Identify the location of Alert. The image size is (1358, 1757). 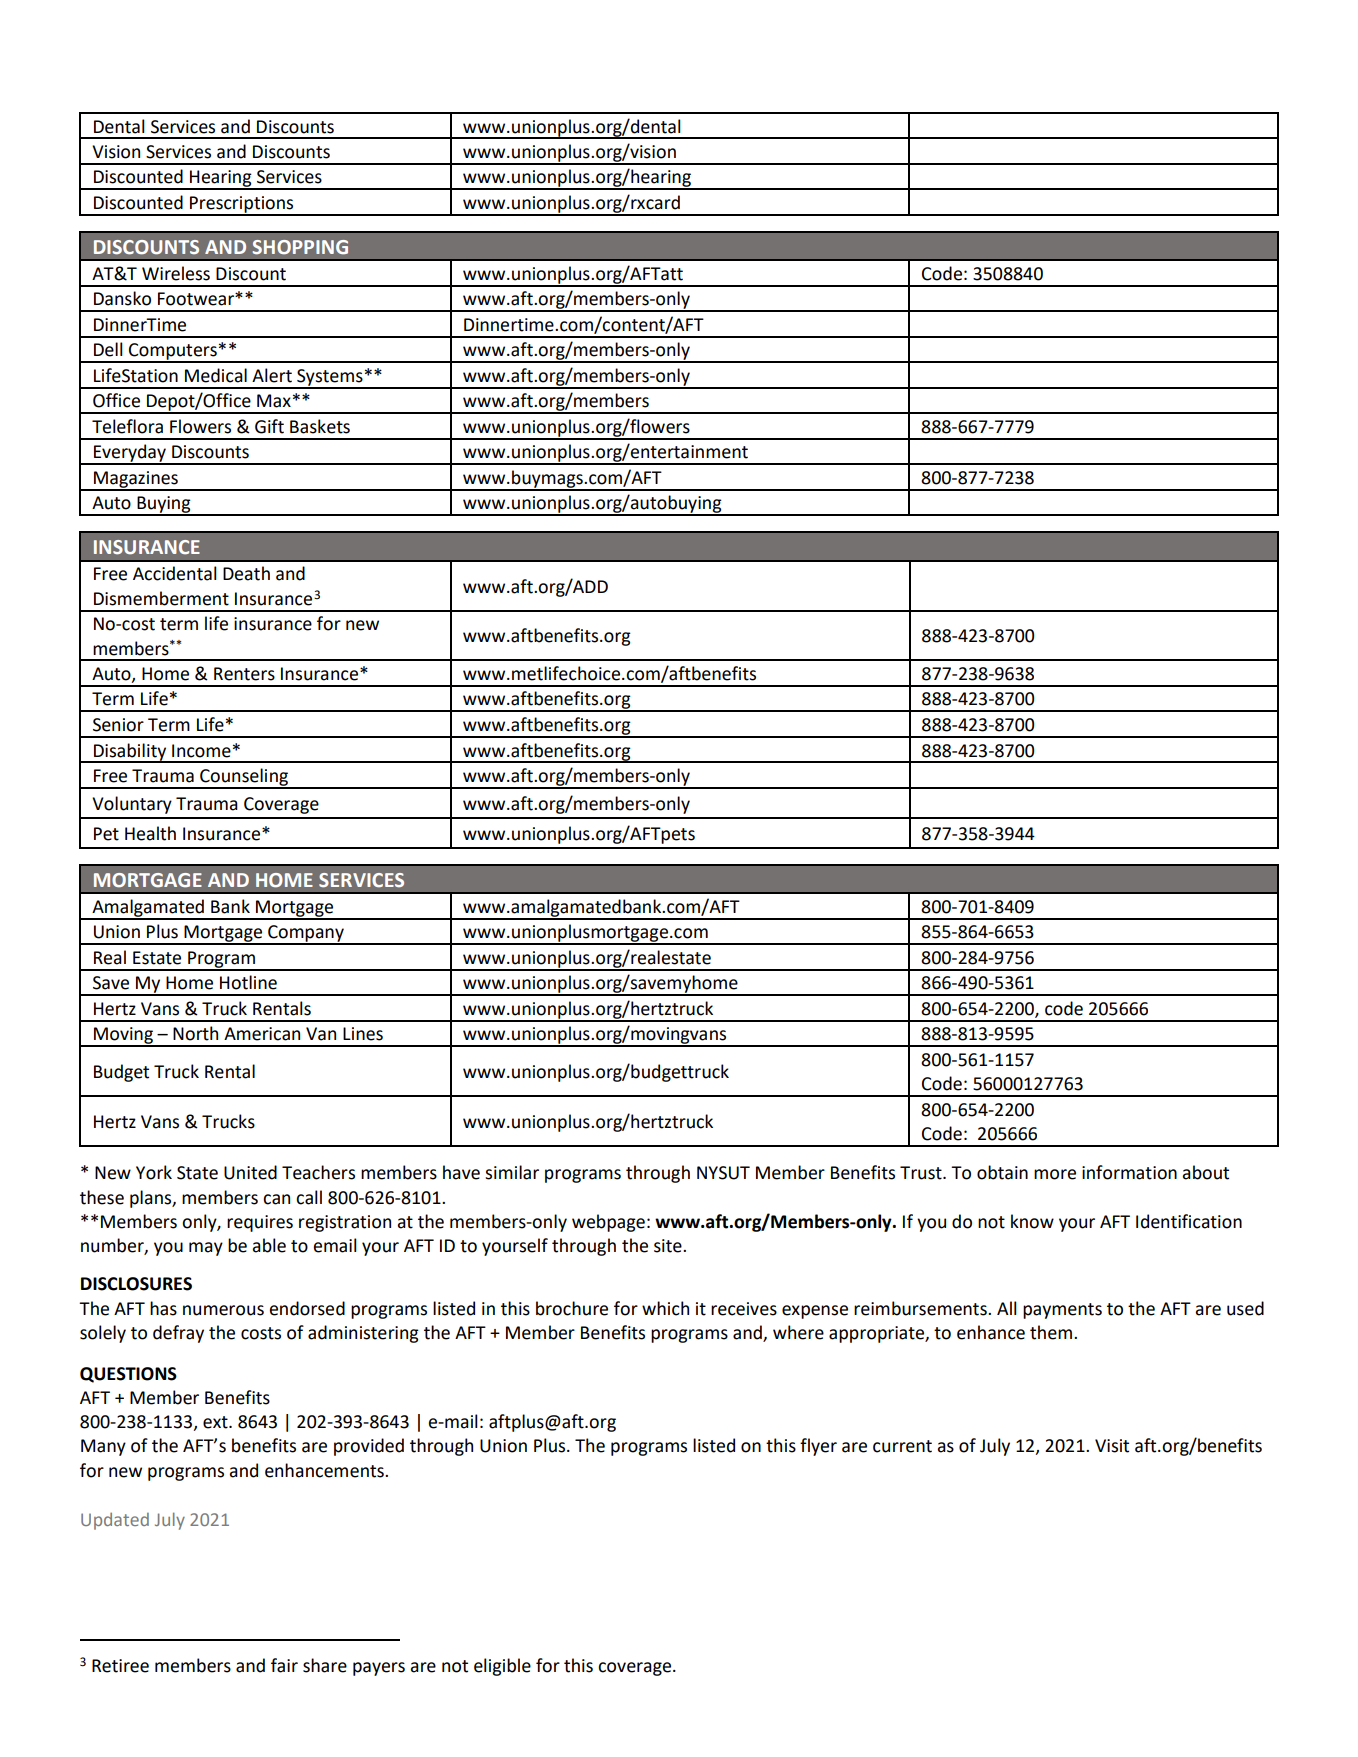
(272, 375).
